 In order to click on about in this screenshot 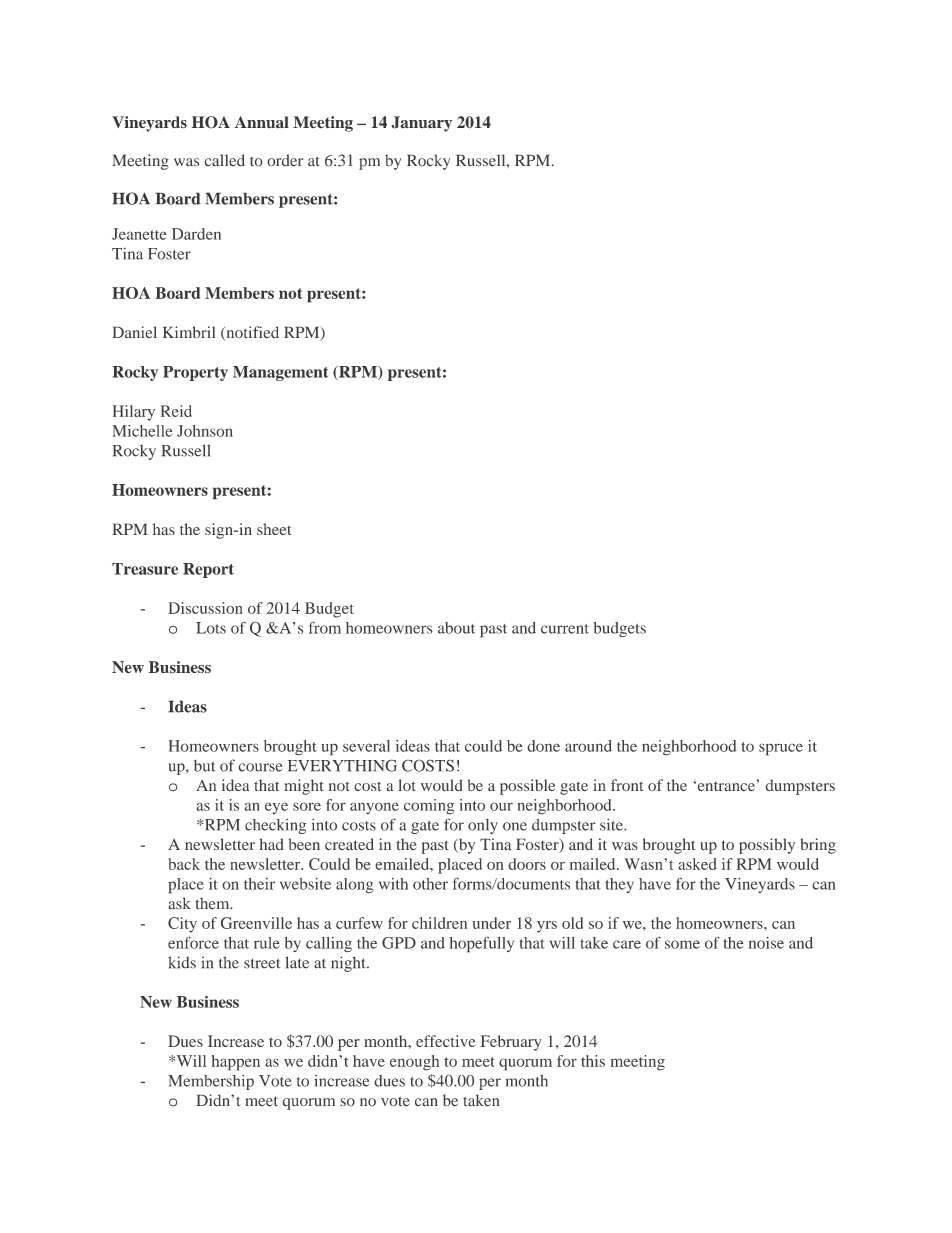, I will do `click(456, 628)`.
